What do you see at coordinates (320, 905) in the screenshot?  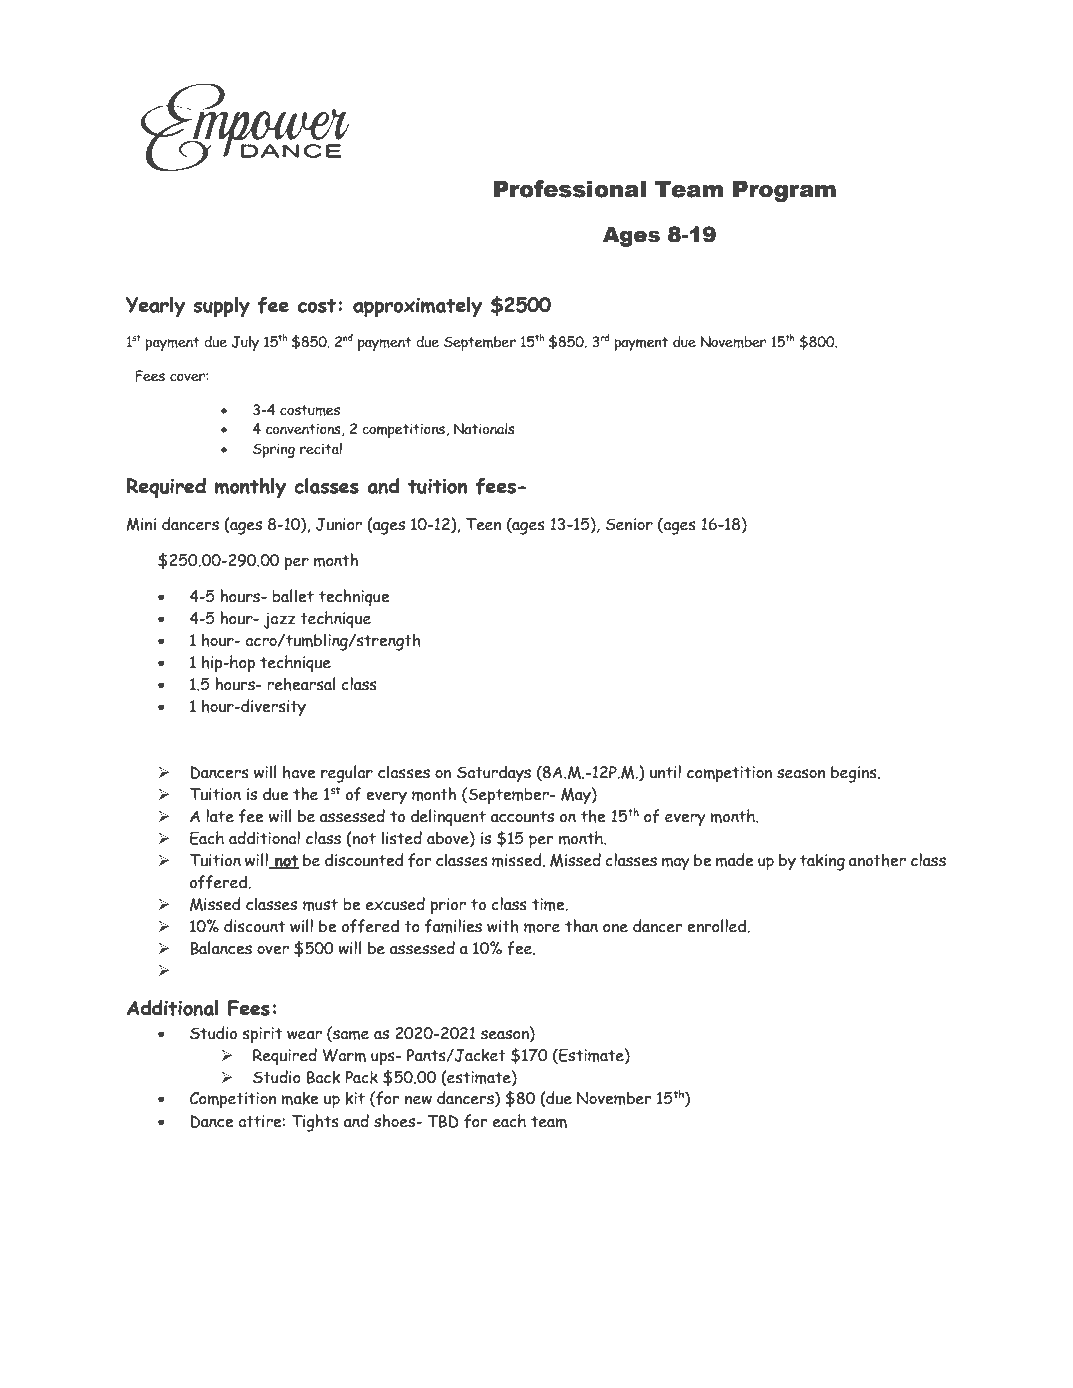 I see `must` at bounding box center [320, 905].
